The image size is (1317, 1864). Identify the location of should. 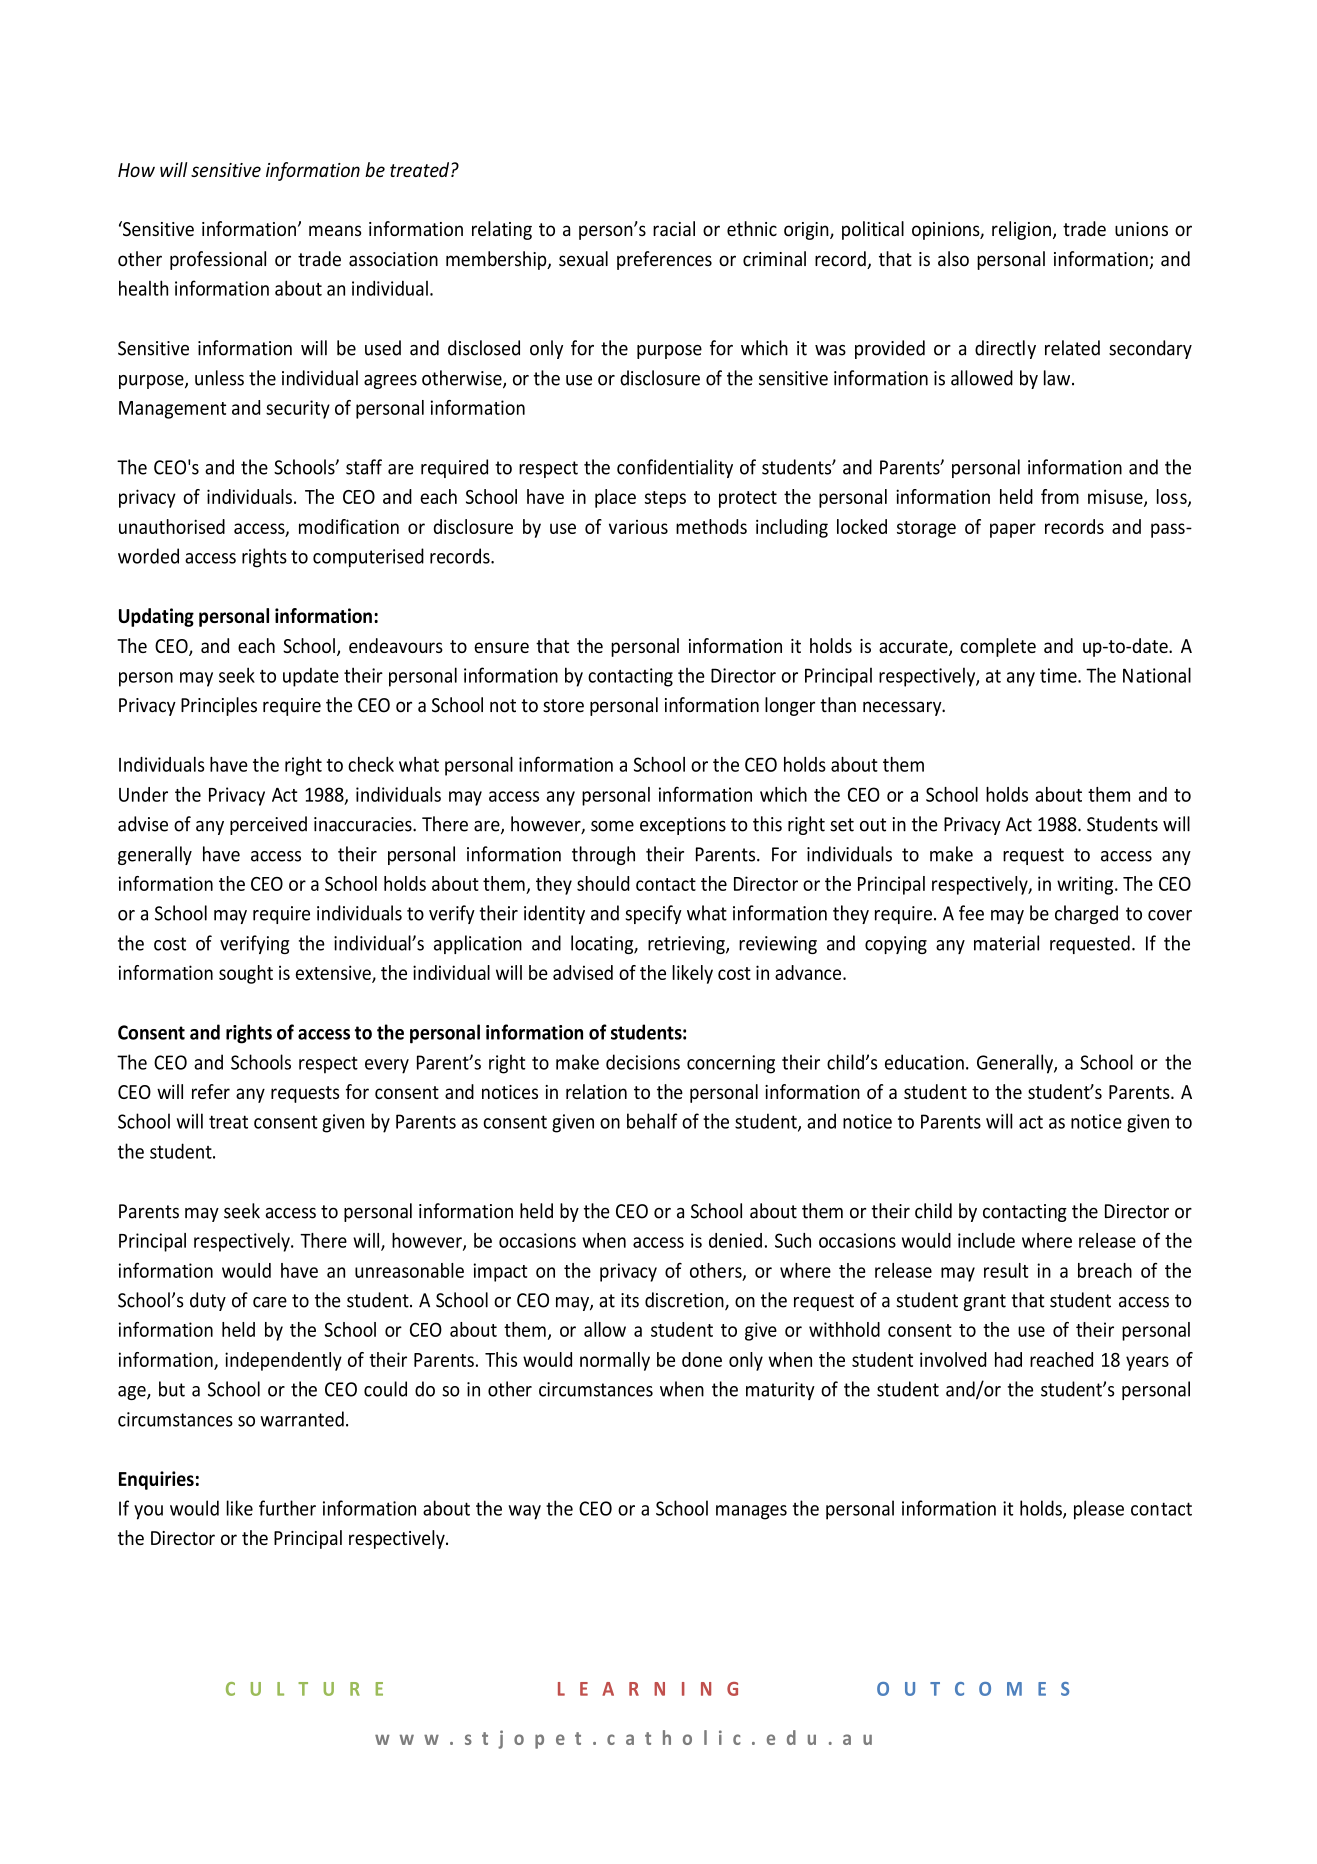
(603, 883).
